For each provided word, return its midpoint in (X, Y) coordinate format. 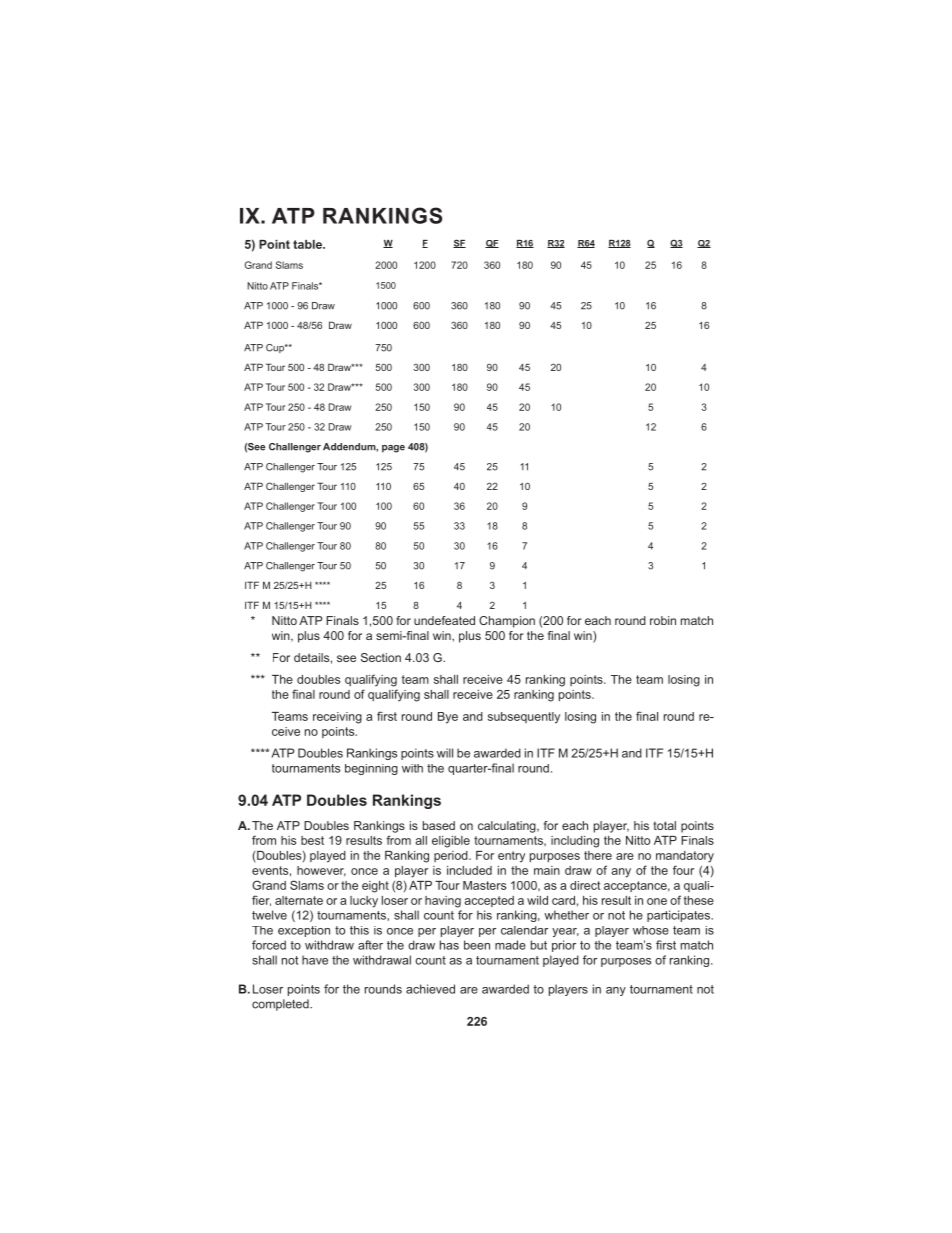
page (393, 449)
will (445, 753)
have (315, 960)
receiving (337, 718)
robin (663, 620)
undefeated (444, 620)
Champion (507, 622)
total (664, 825)
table (308, 244)
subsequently (524, 718)
